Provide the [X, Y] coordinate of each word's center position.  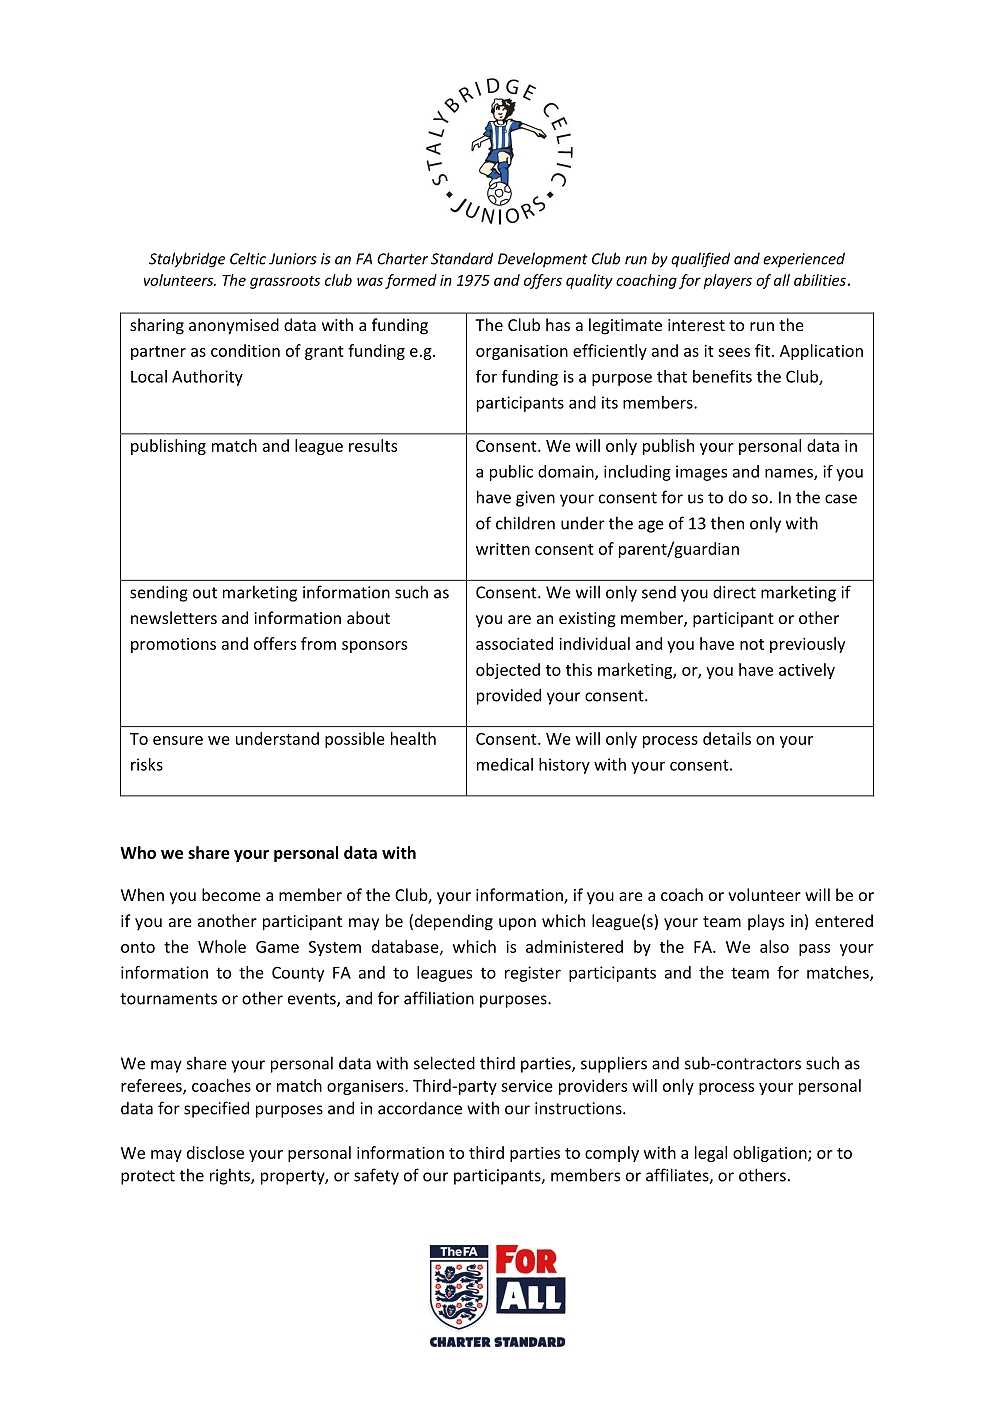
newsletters [174, 617]
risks [147, 764]
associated [514, 643]
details [727, 738]
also [774, 946]
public [511, 473]
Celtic [248, 258]
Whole [222, 946]
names [790, 474]
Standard [462, 258]
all [782, 280]
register [533, 974]
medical [505, 764]
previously [807, 645]
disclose [215, 1152]
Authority [207, 378]
